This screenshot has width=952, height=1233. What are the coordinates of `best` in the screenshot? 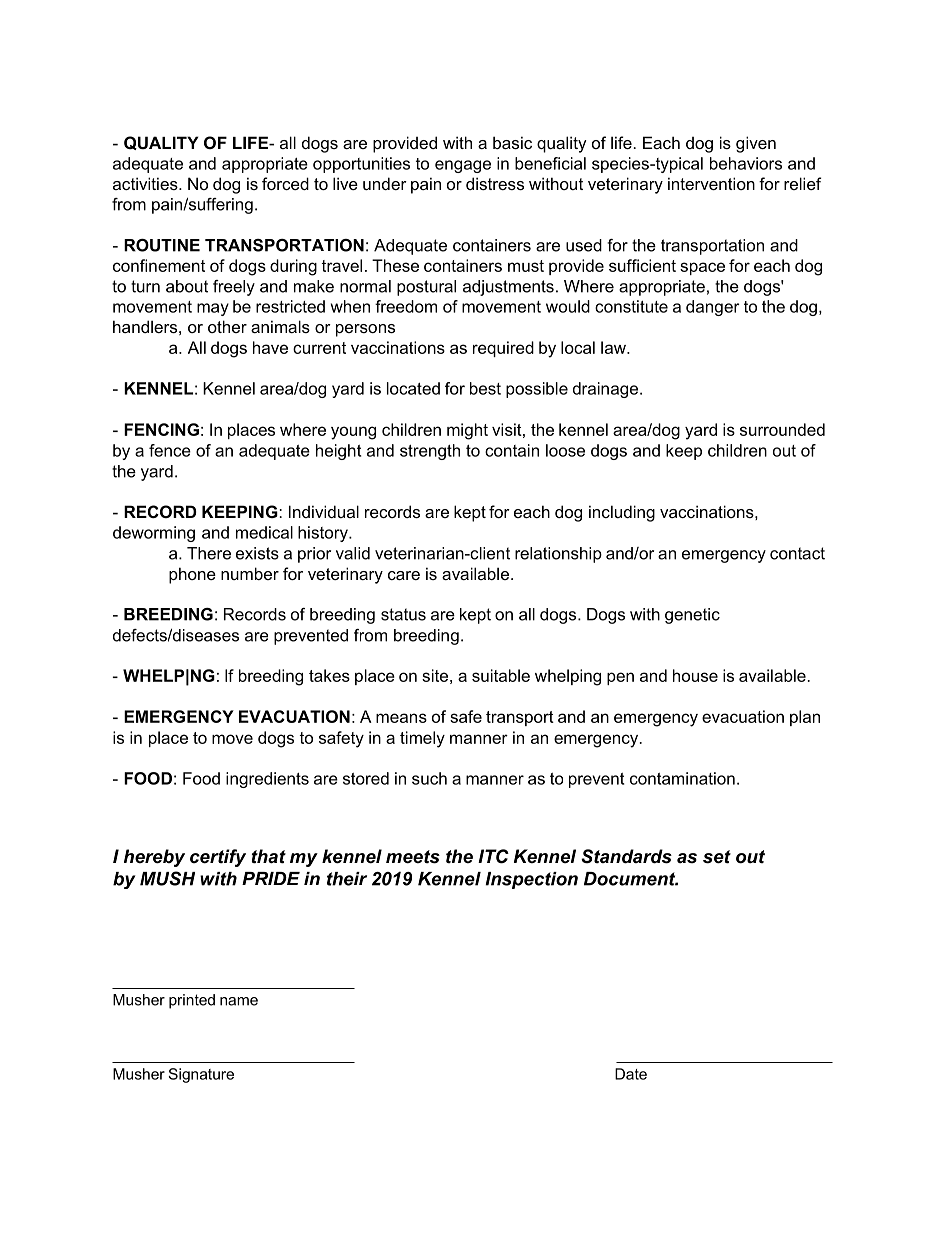 It's located at (485, 388).
